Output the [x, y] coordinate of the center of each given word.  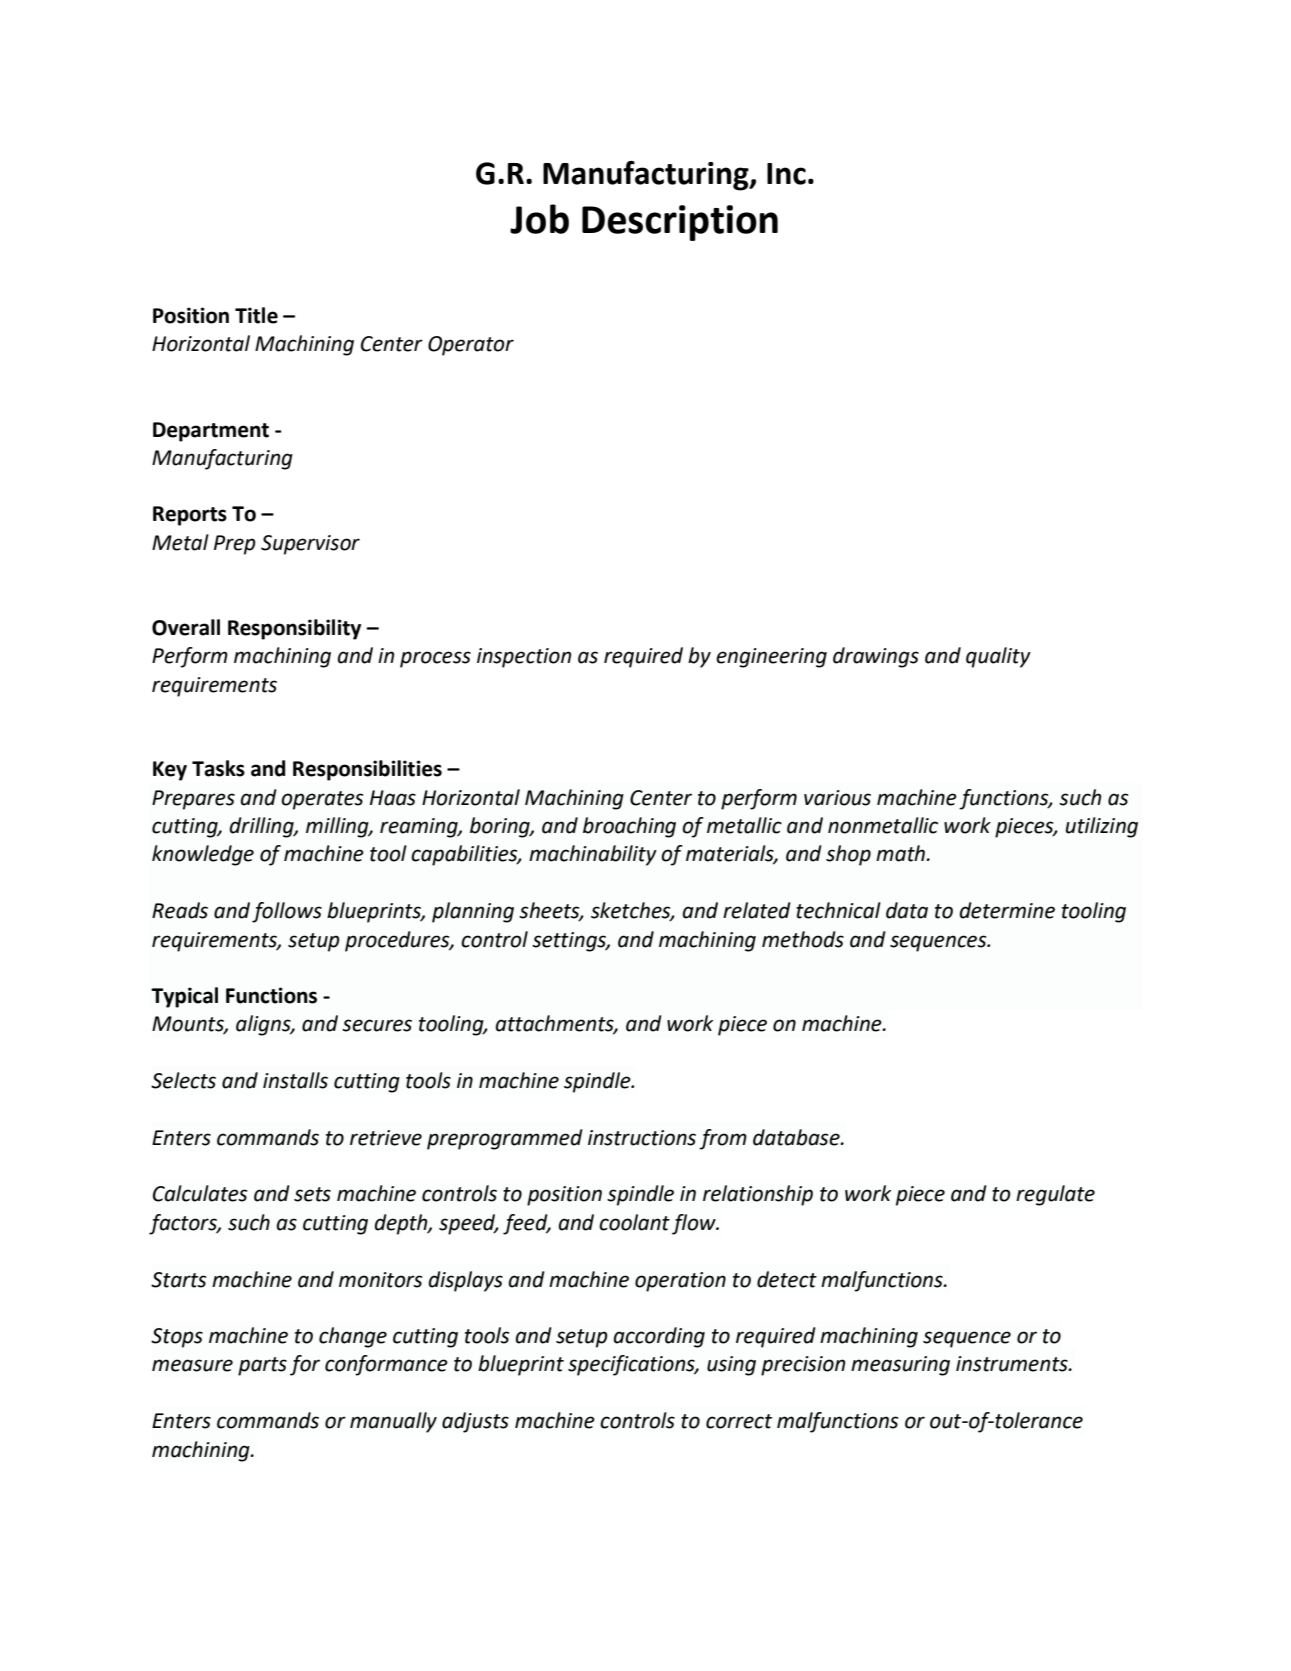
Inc [786, 174]
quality [998, 657]
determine [1007, 910]
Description [680, 223]
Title [256, 315]
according [659, 1337]
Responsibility [294, 629]
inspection [524, 658]
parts [262, 1366]
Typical [184, 997]
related [757, 910]
